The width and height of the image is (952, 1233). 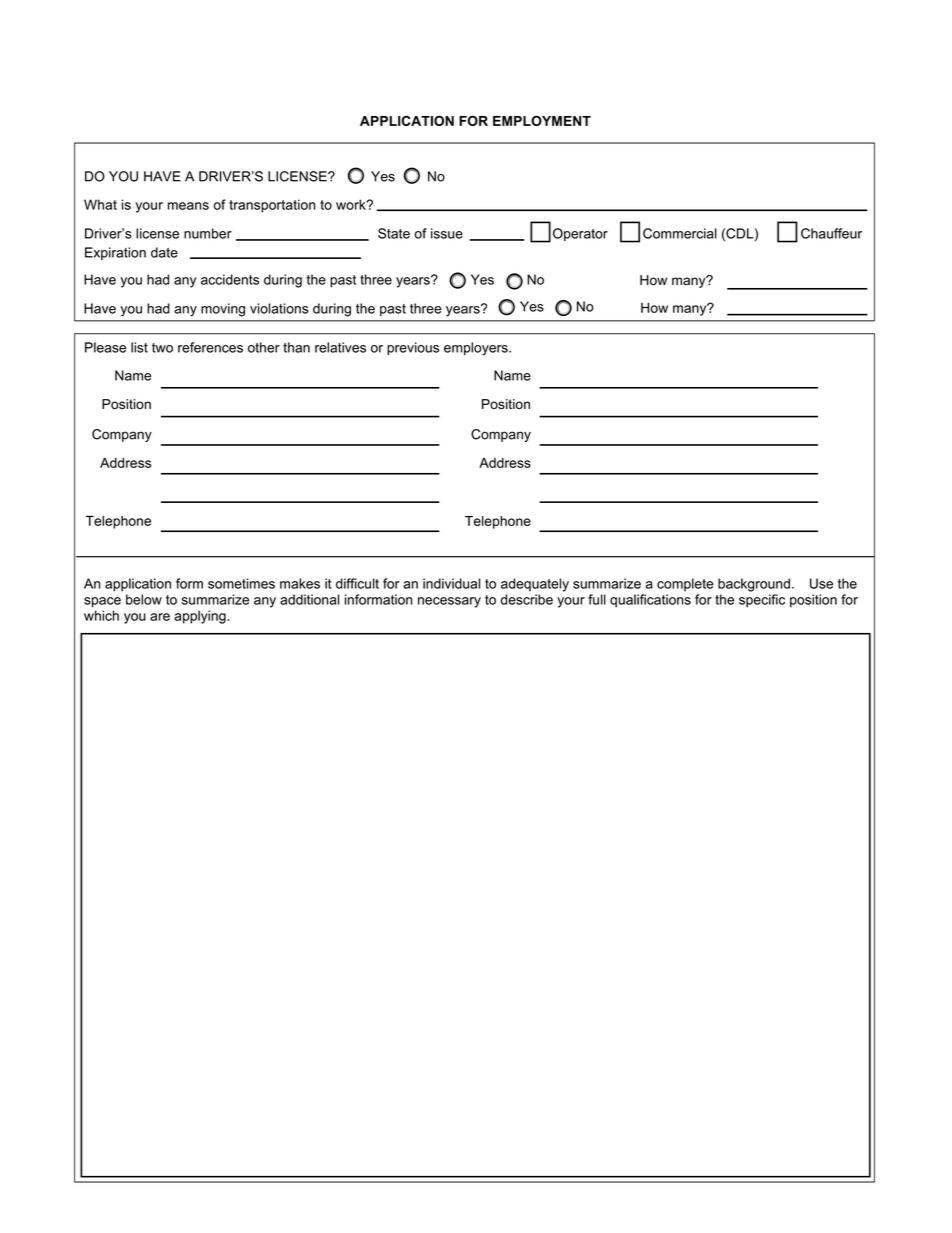 I want to click on means, so click(x=188, y=206).
